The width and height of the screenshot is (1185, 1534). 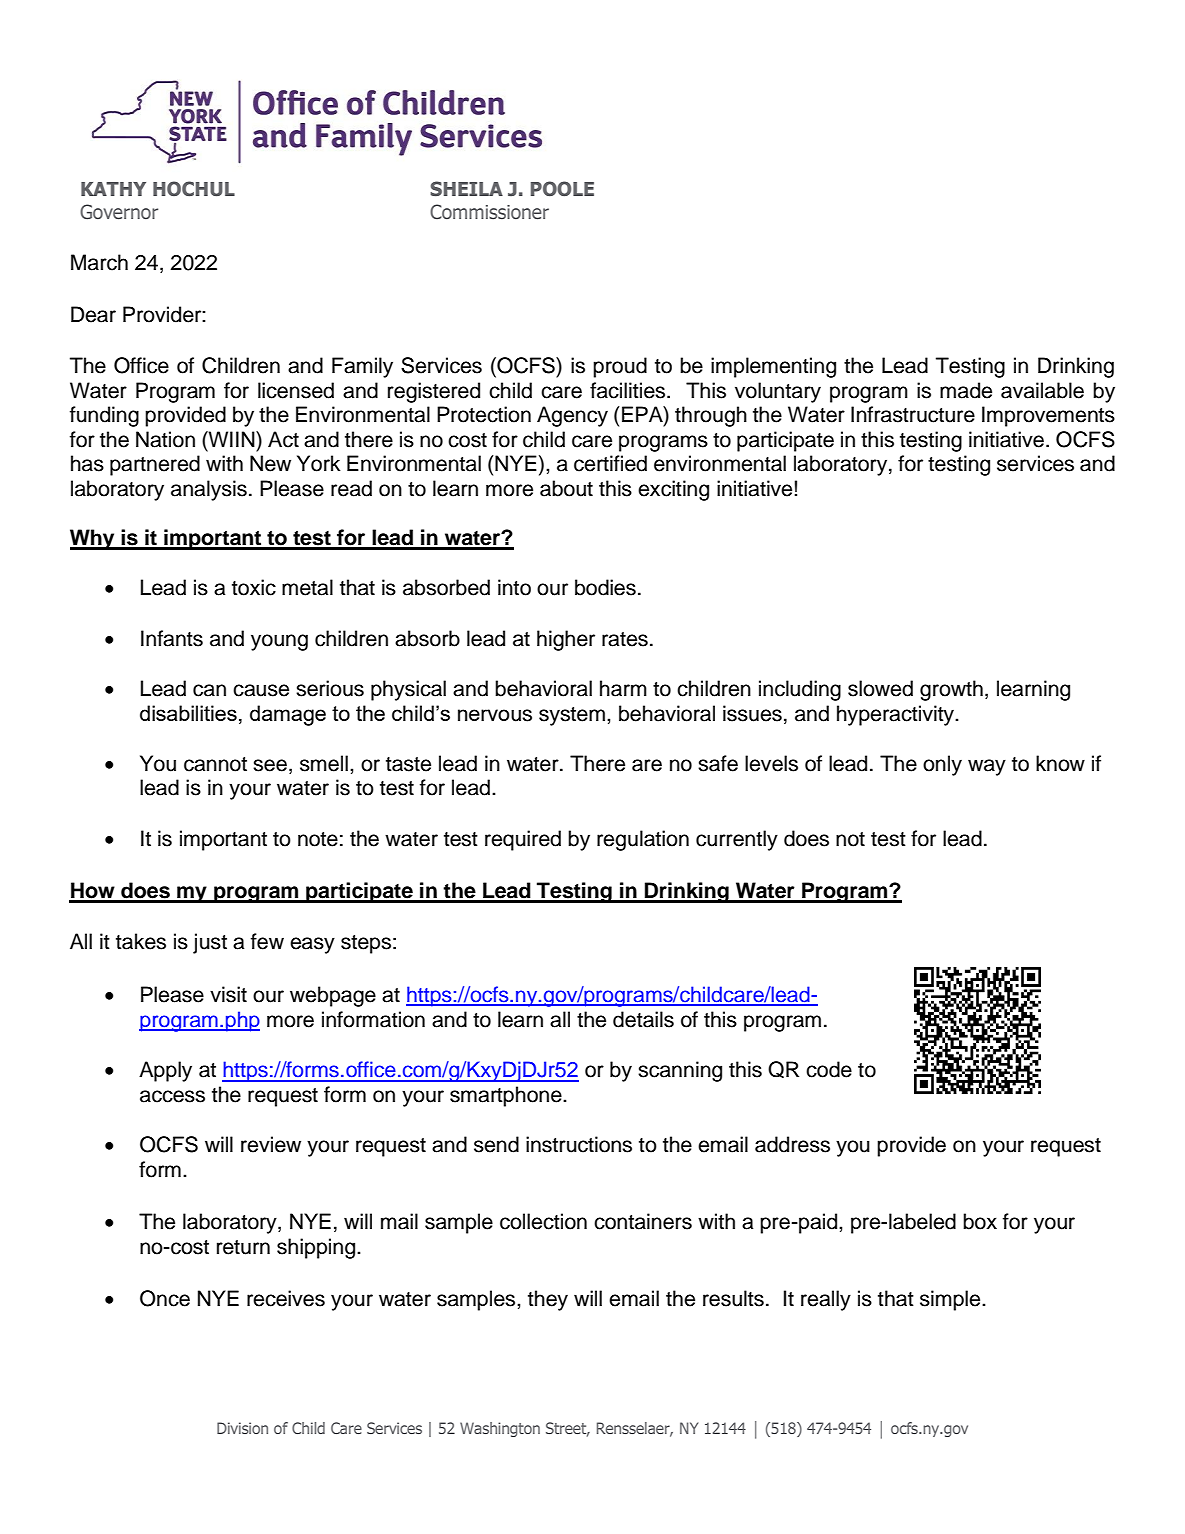 What do you see at coordinates (242, 1428) in the screenshot?
I see `Division` at bounding box center [242, 1428].
